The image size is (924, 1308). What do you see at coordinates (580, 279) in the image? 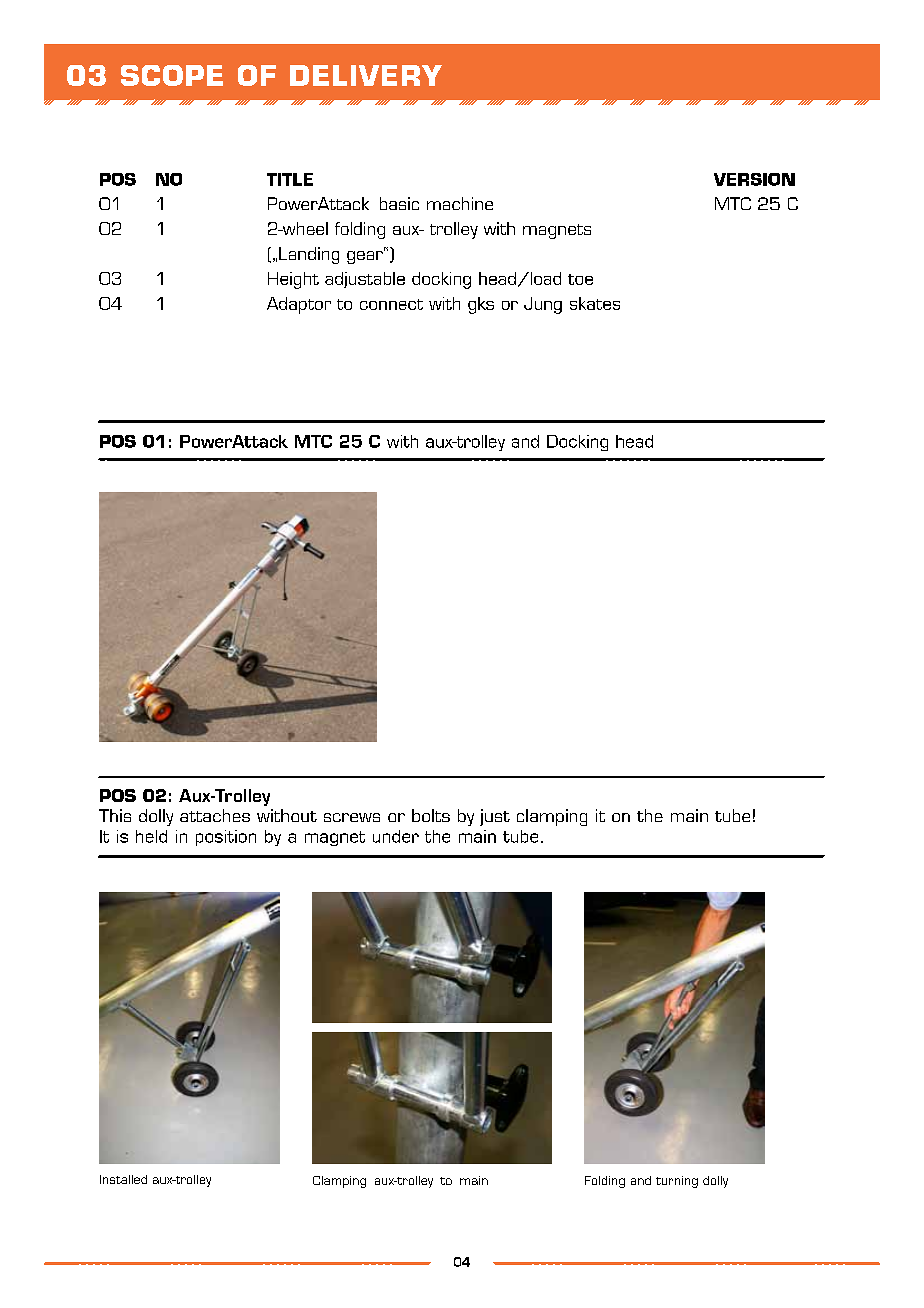
I see `toe` at bounding box center [580, 279].
